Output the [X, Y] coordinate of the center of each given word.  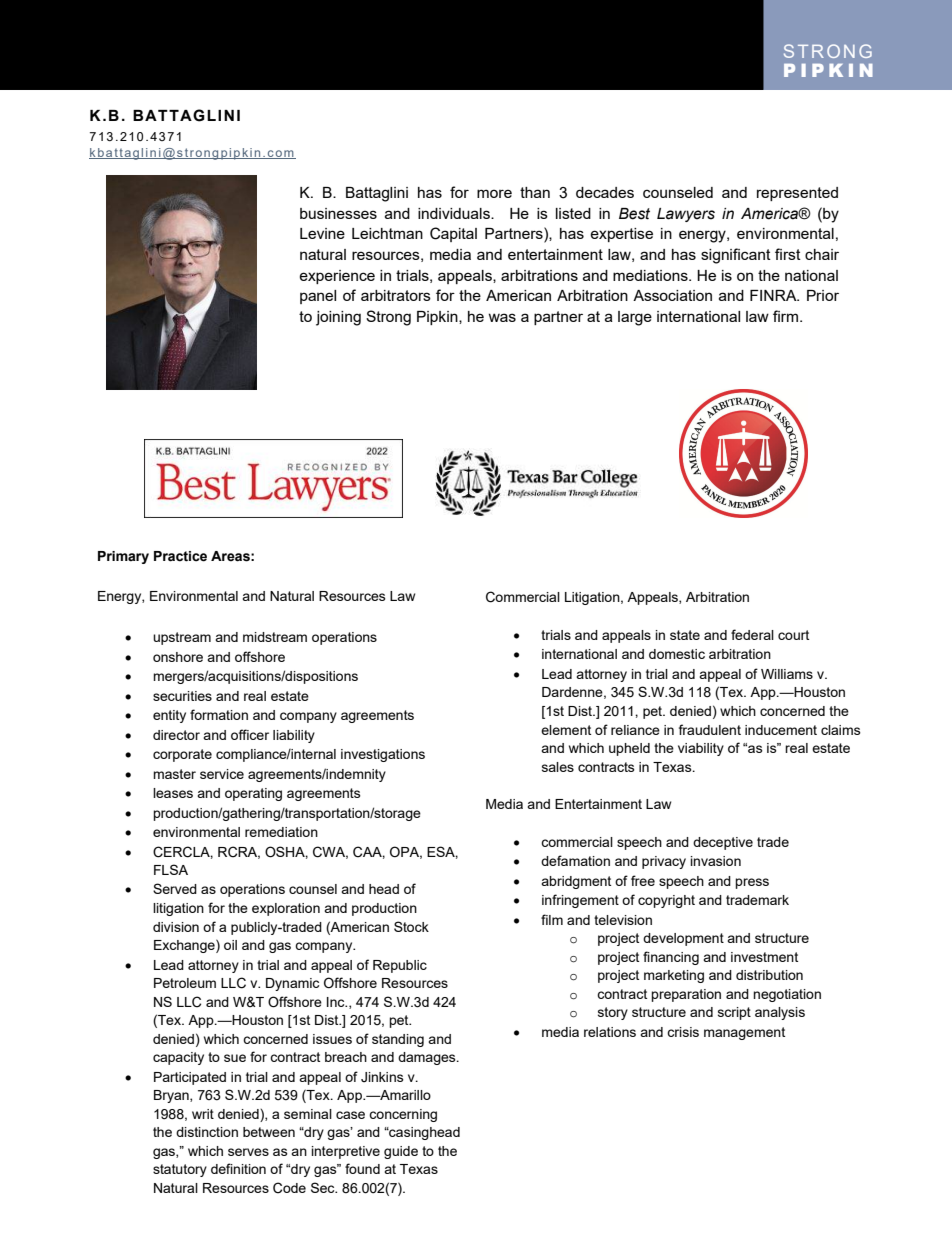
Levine [322, 233]
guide [401, 1152]
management [744, 1033]
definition [238, 1168]
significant [736, 256]
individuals [455, 213]
